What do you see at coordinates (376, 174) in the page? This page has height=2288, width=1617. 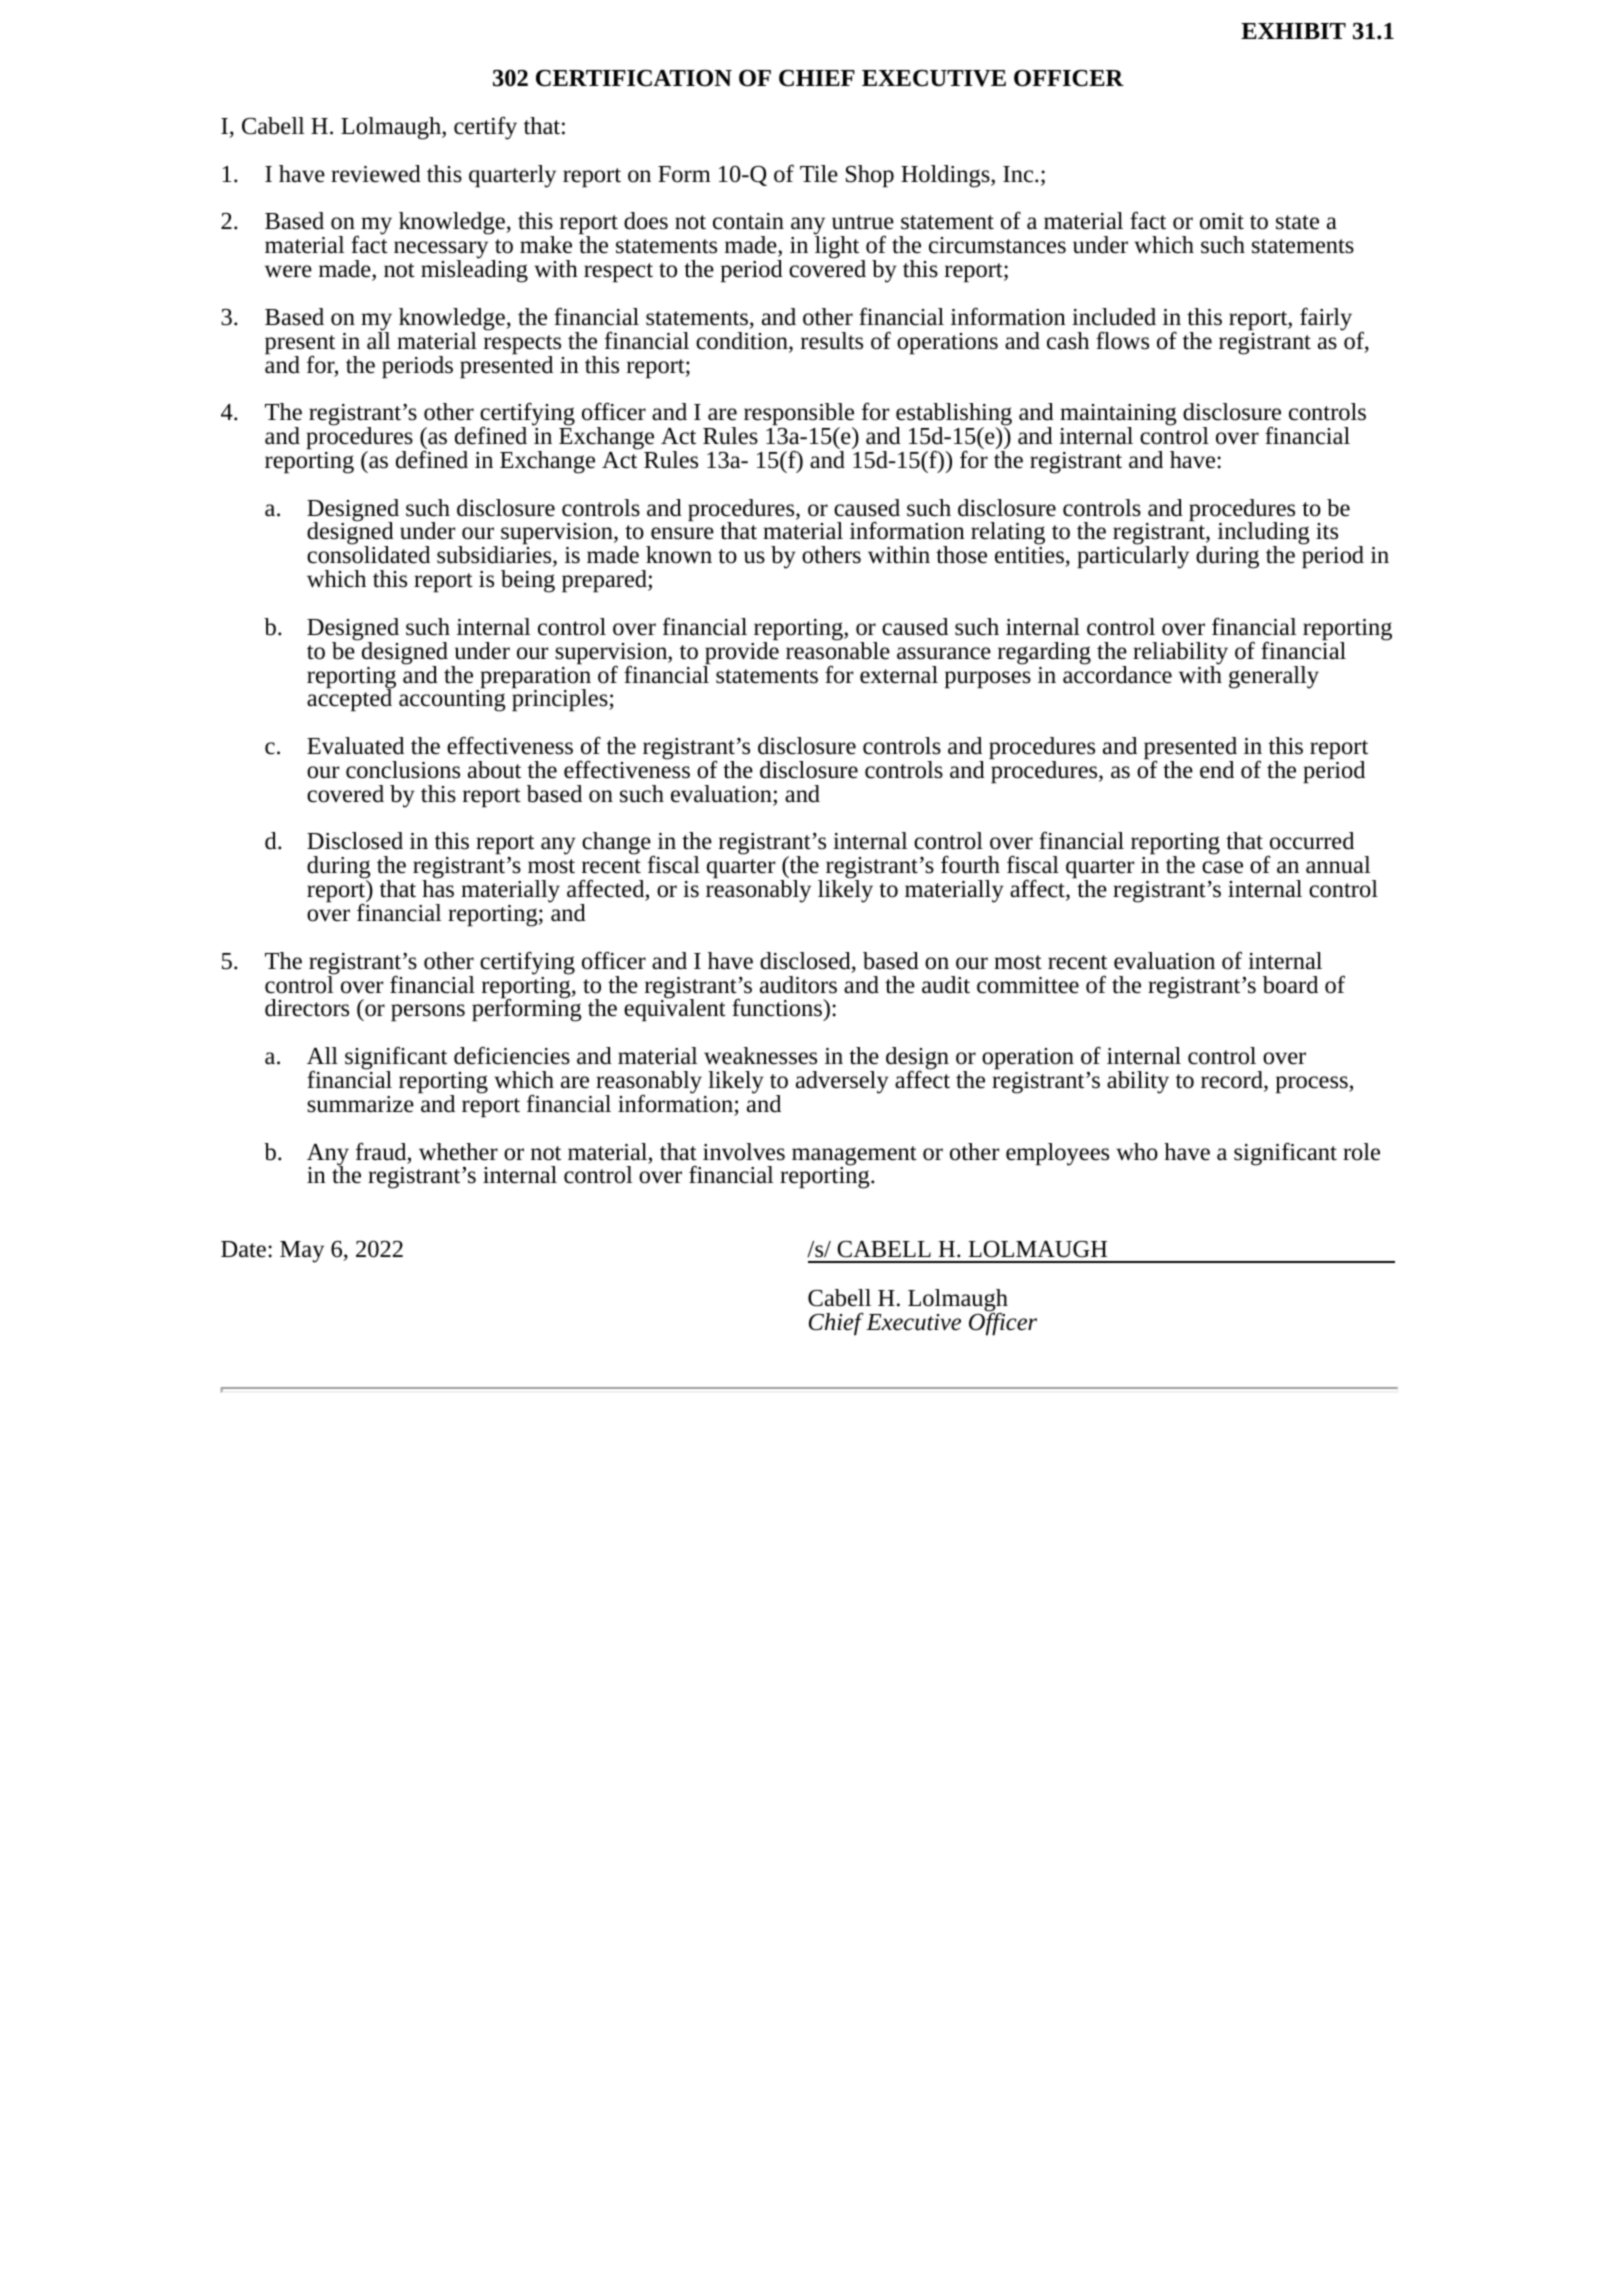 I see `reviewed` at bounding box center [376, 174].
